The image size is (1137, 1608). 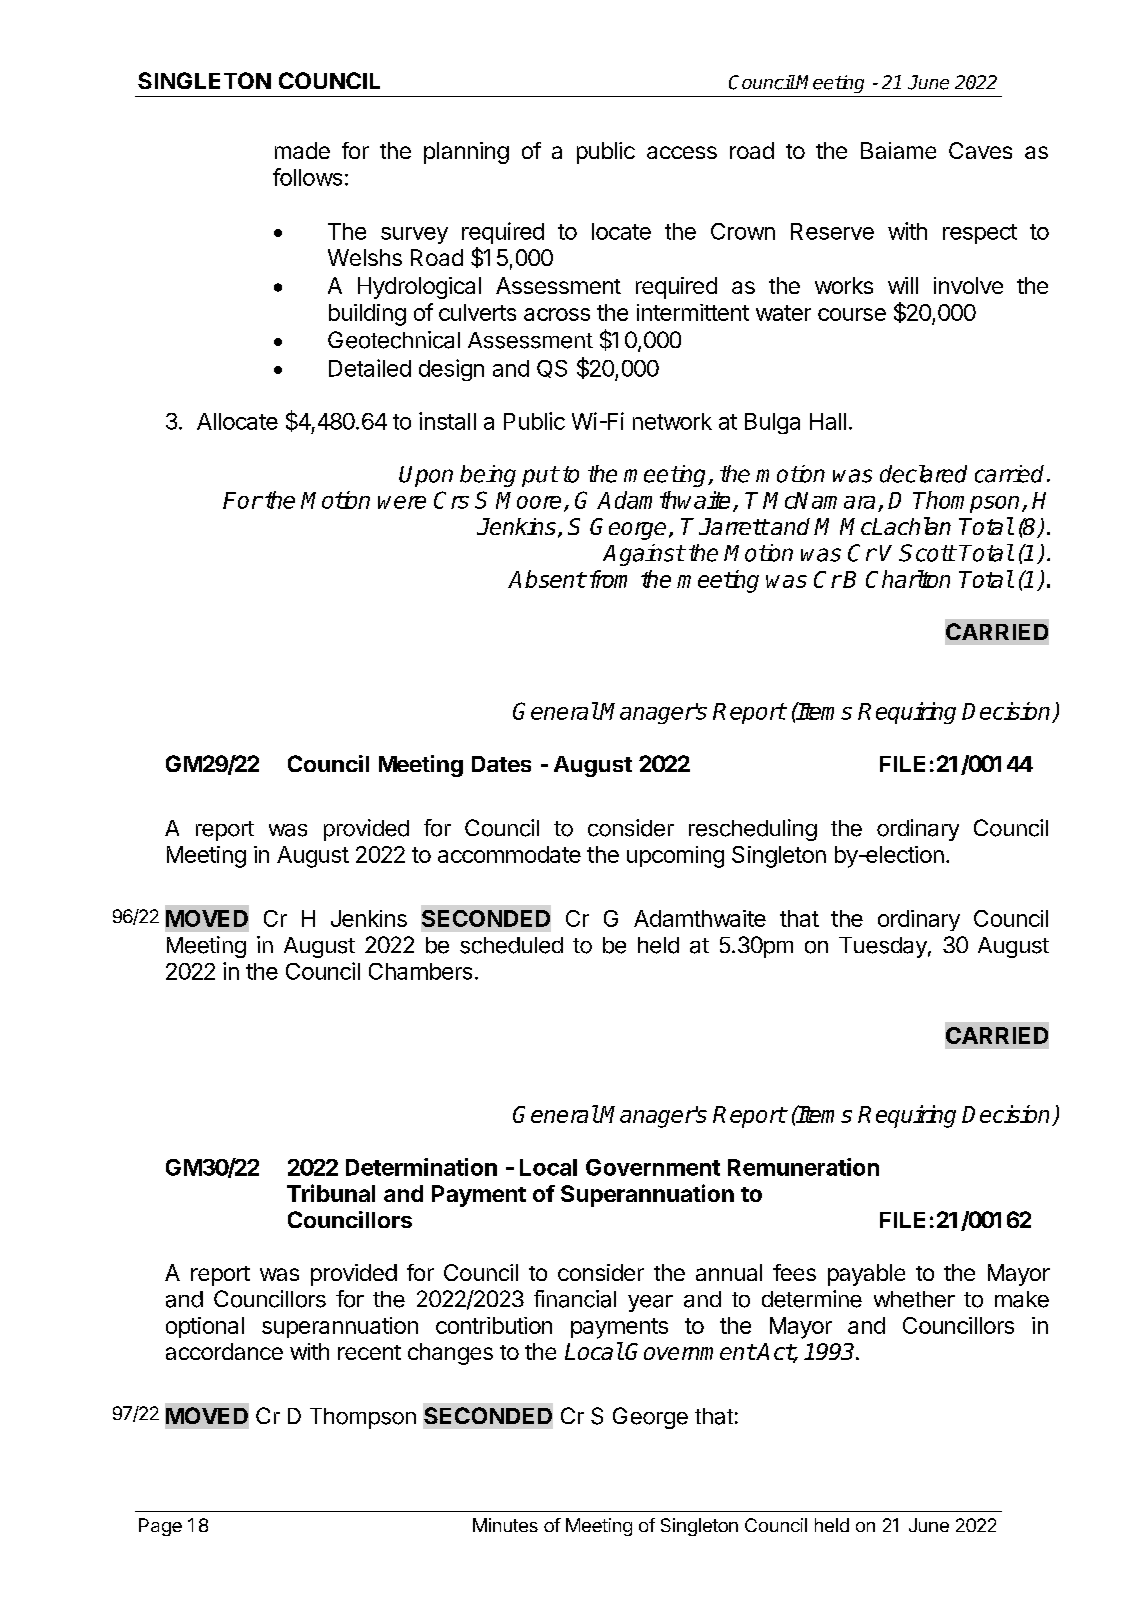 I want to click on rescheduling, so click(x=753, y=830).
